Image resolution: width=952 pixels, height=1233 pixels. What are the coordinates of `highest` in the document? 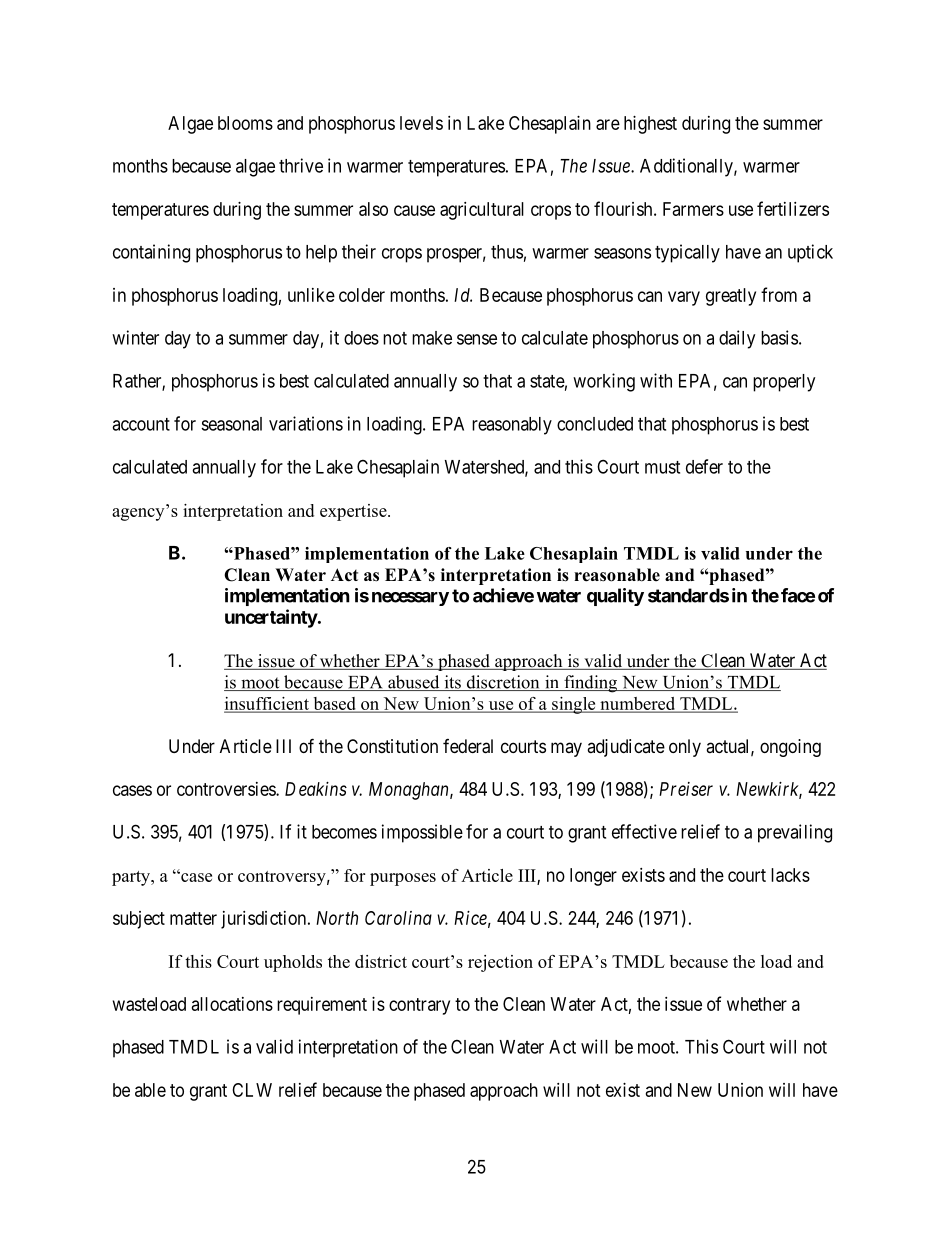 It's located at (650, 125).
